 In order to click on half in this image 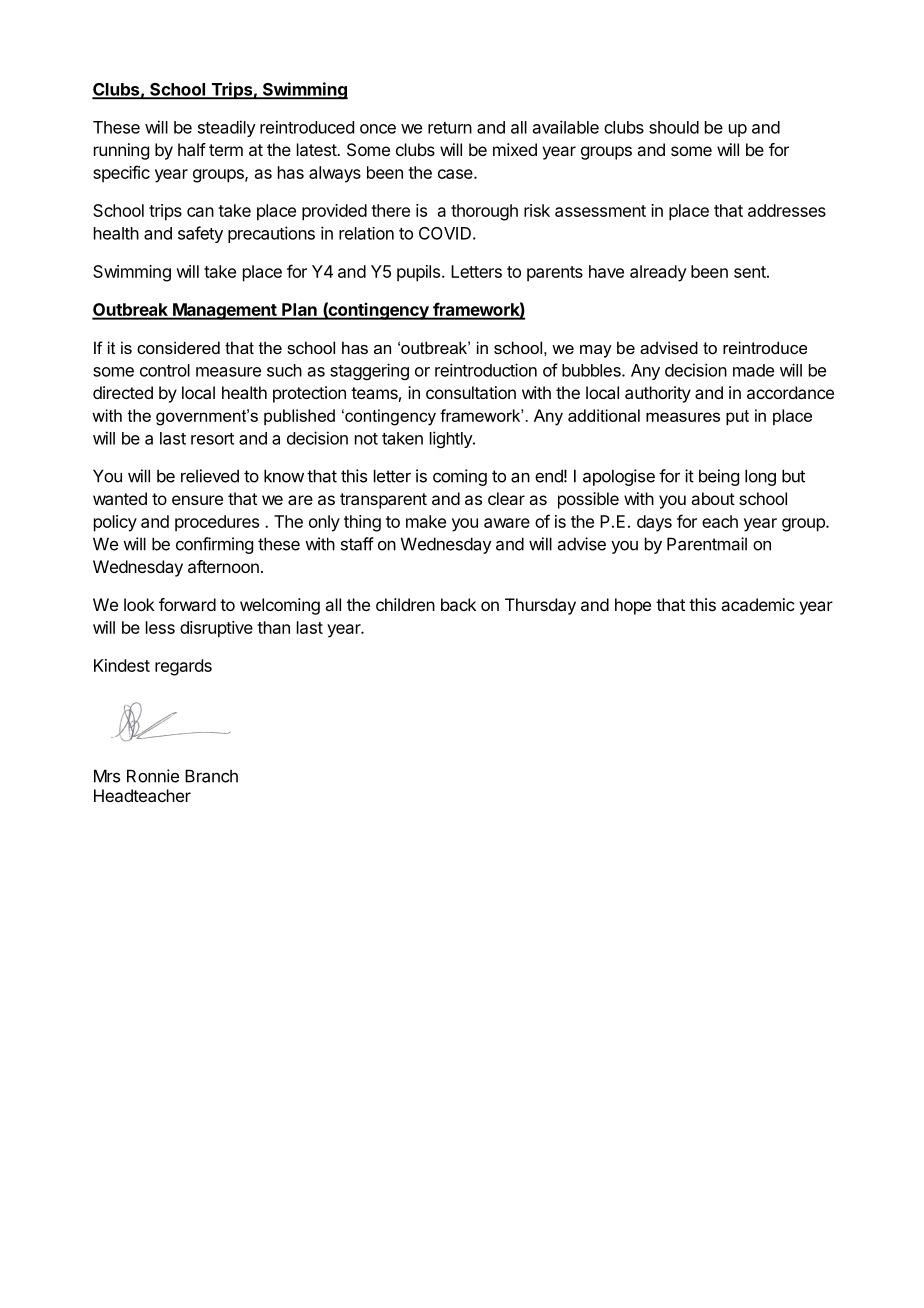, I will do `click(192, 149)`.
